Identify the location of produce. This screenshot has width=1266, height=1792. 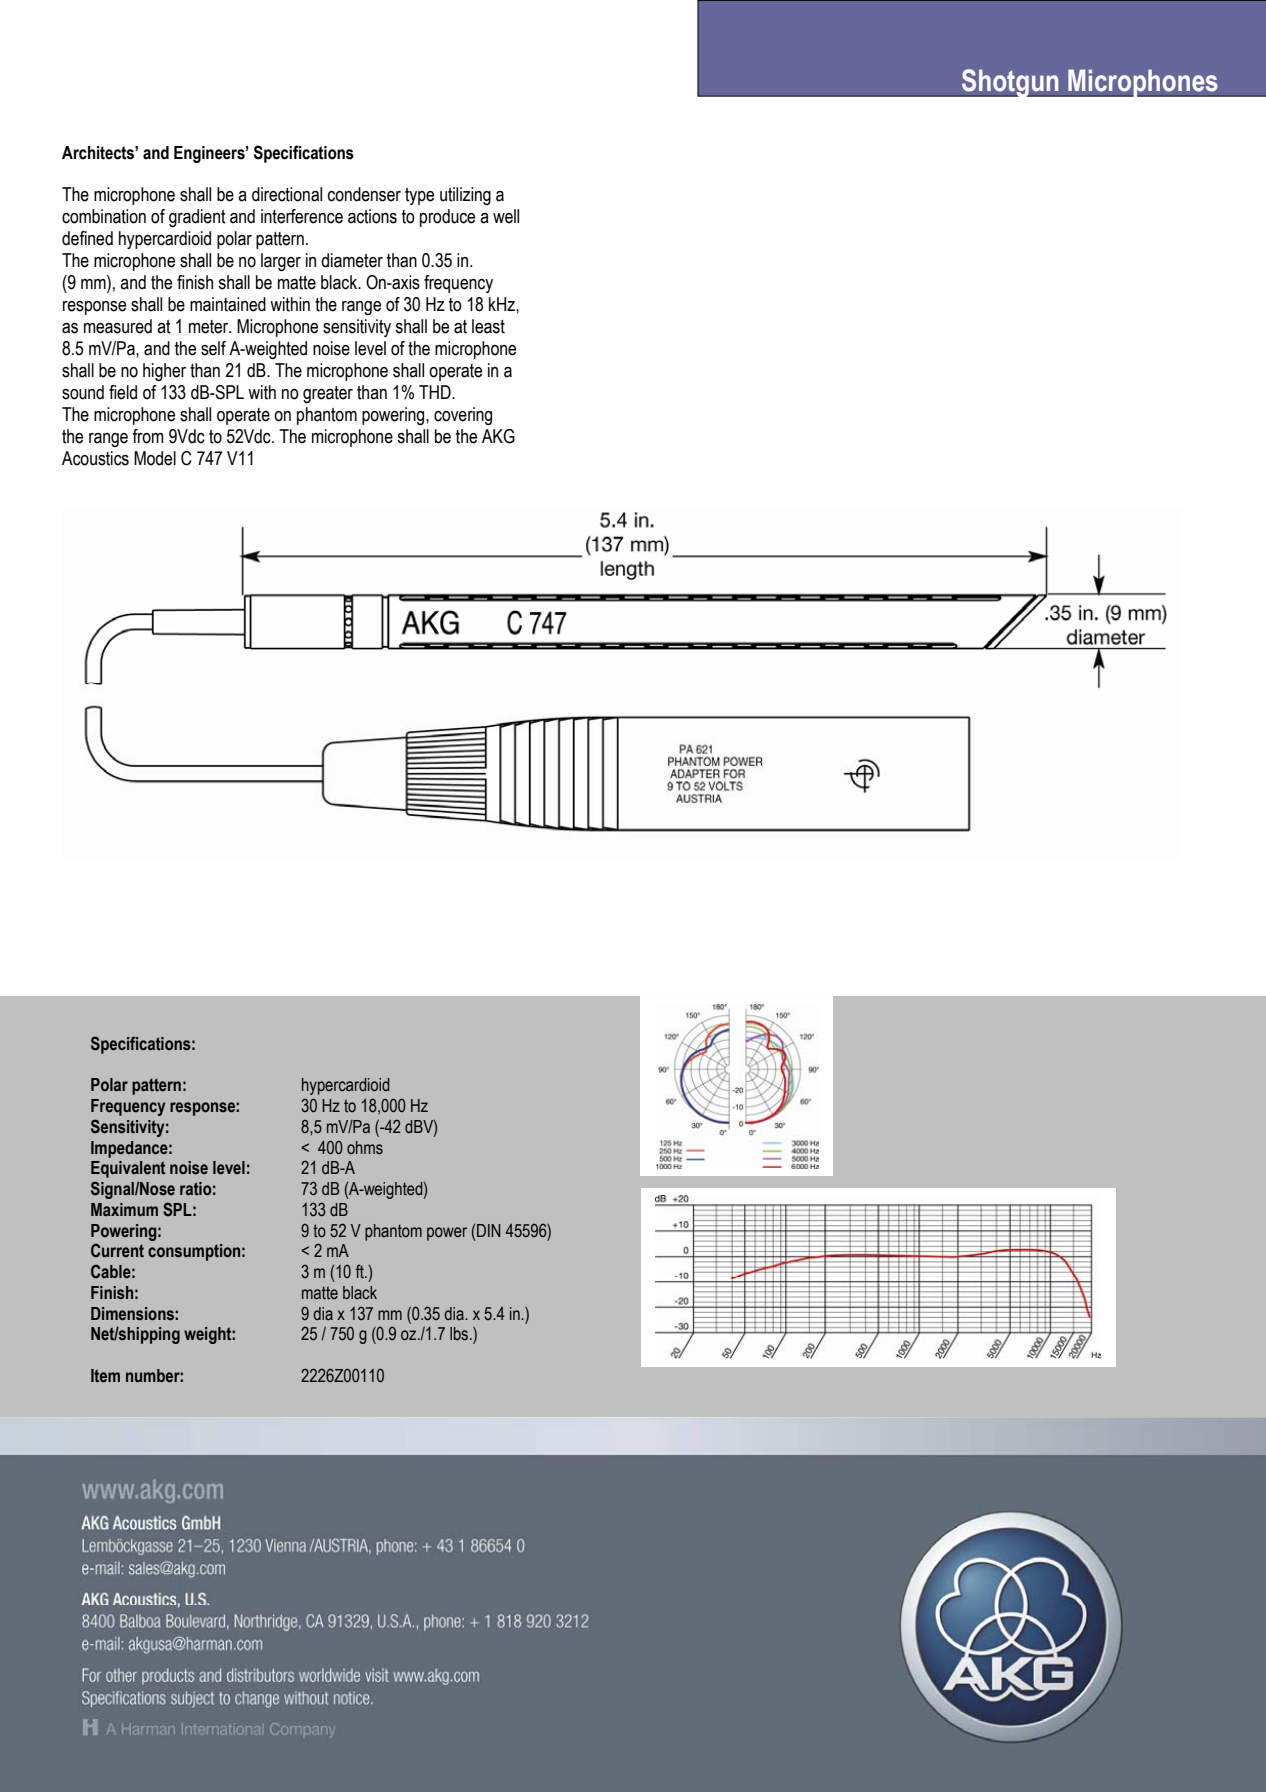
(447, 218).
